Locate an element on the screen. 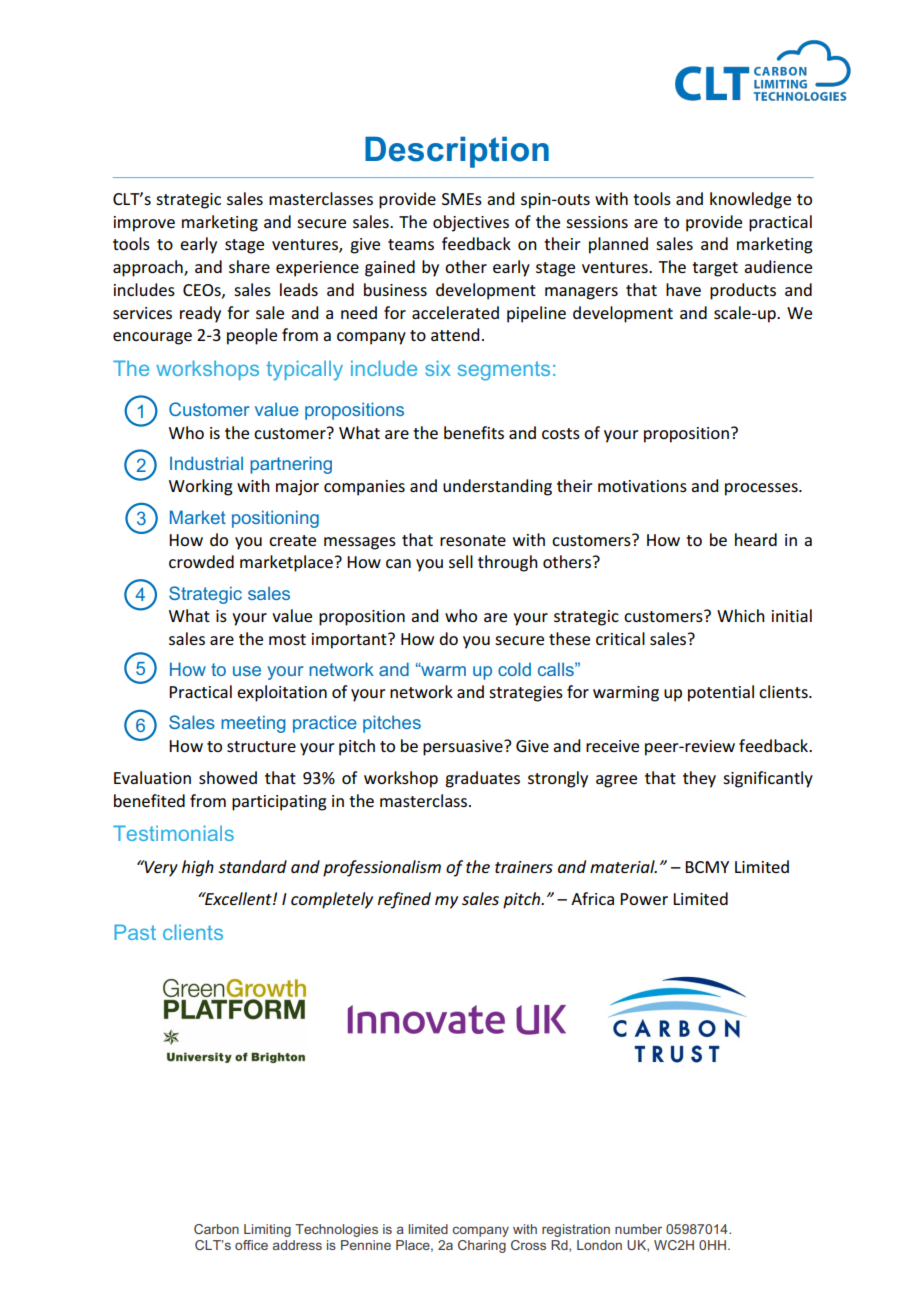 Image resolution: width=924 pixels, height=1308 pixels. use is located at coordinates (247, 671).
